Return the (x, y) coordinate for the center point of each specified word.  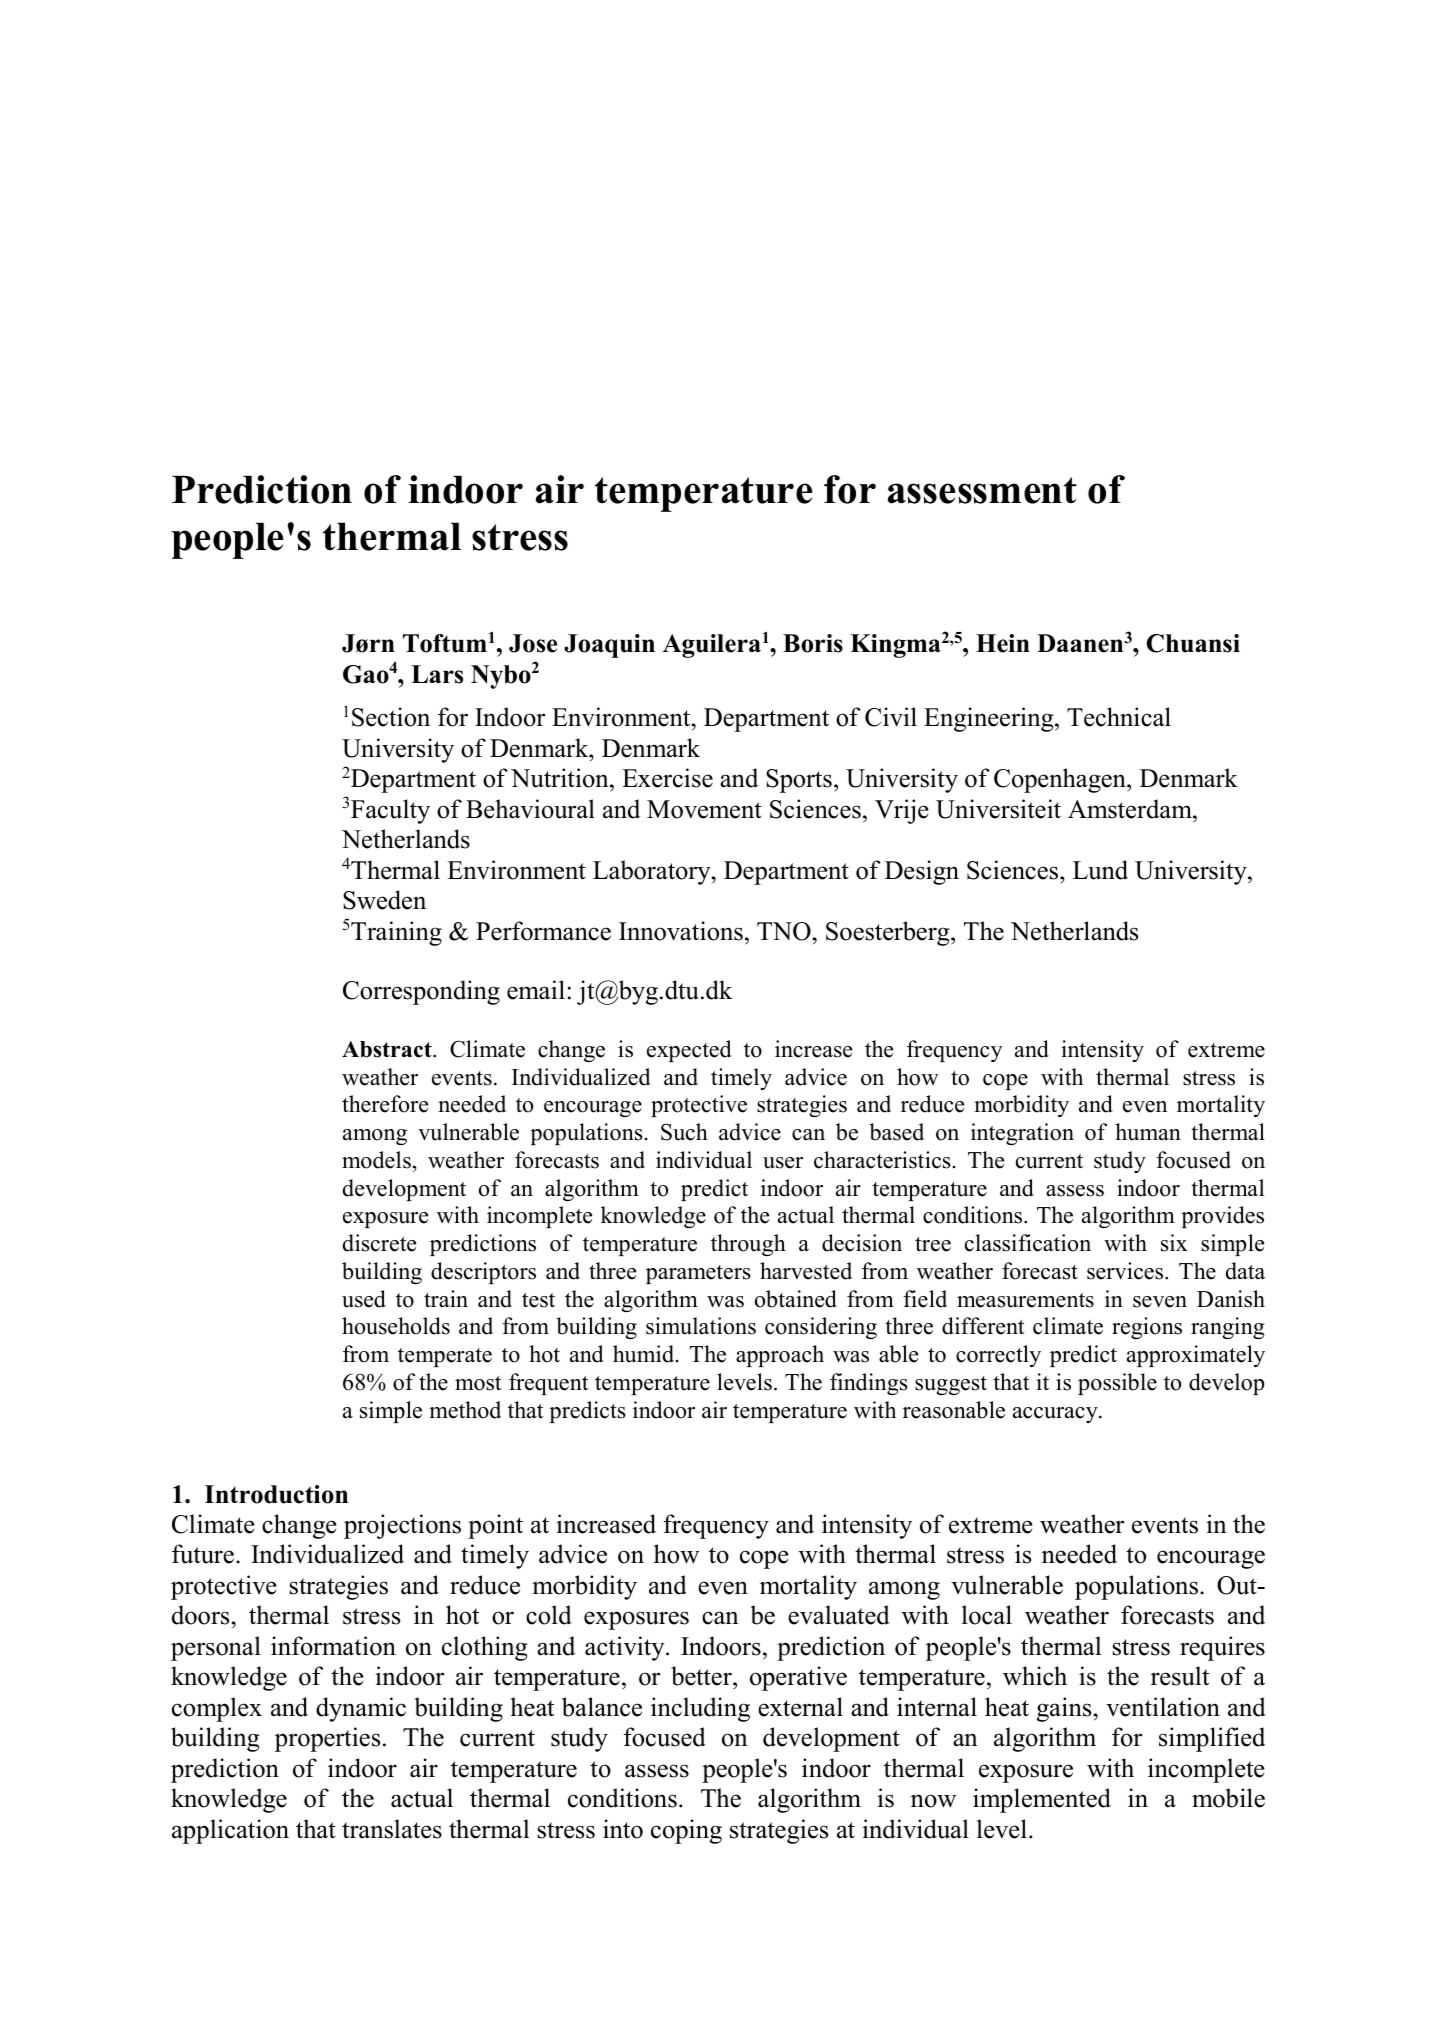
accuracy (1056, 1415)
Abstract (388, 1049)
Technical (1119, 717)
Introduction (276, 1494)
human (1148, 1132)
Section (391, 717)
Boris (813, 643)
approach (780, 1356)
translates (392, 1829)
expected (689, 1051)
